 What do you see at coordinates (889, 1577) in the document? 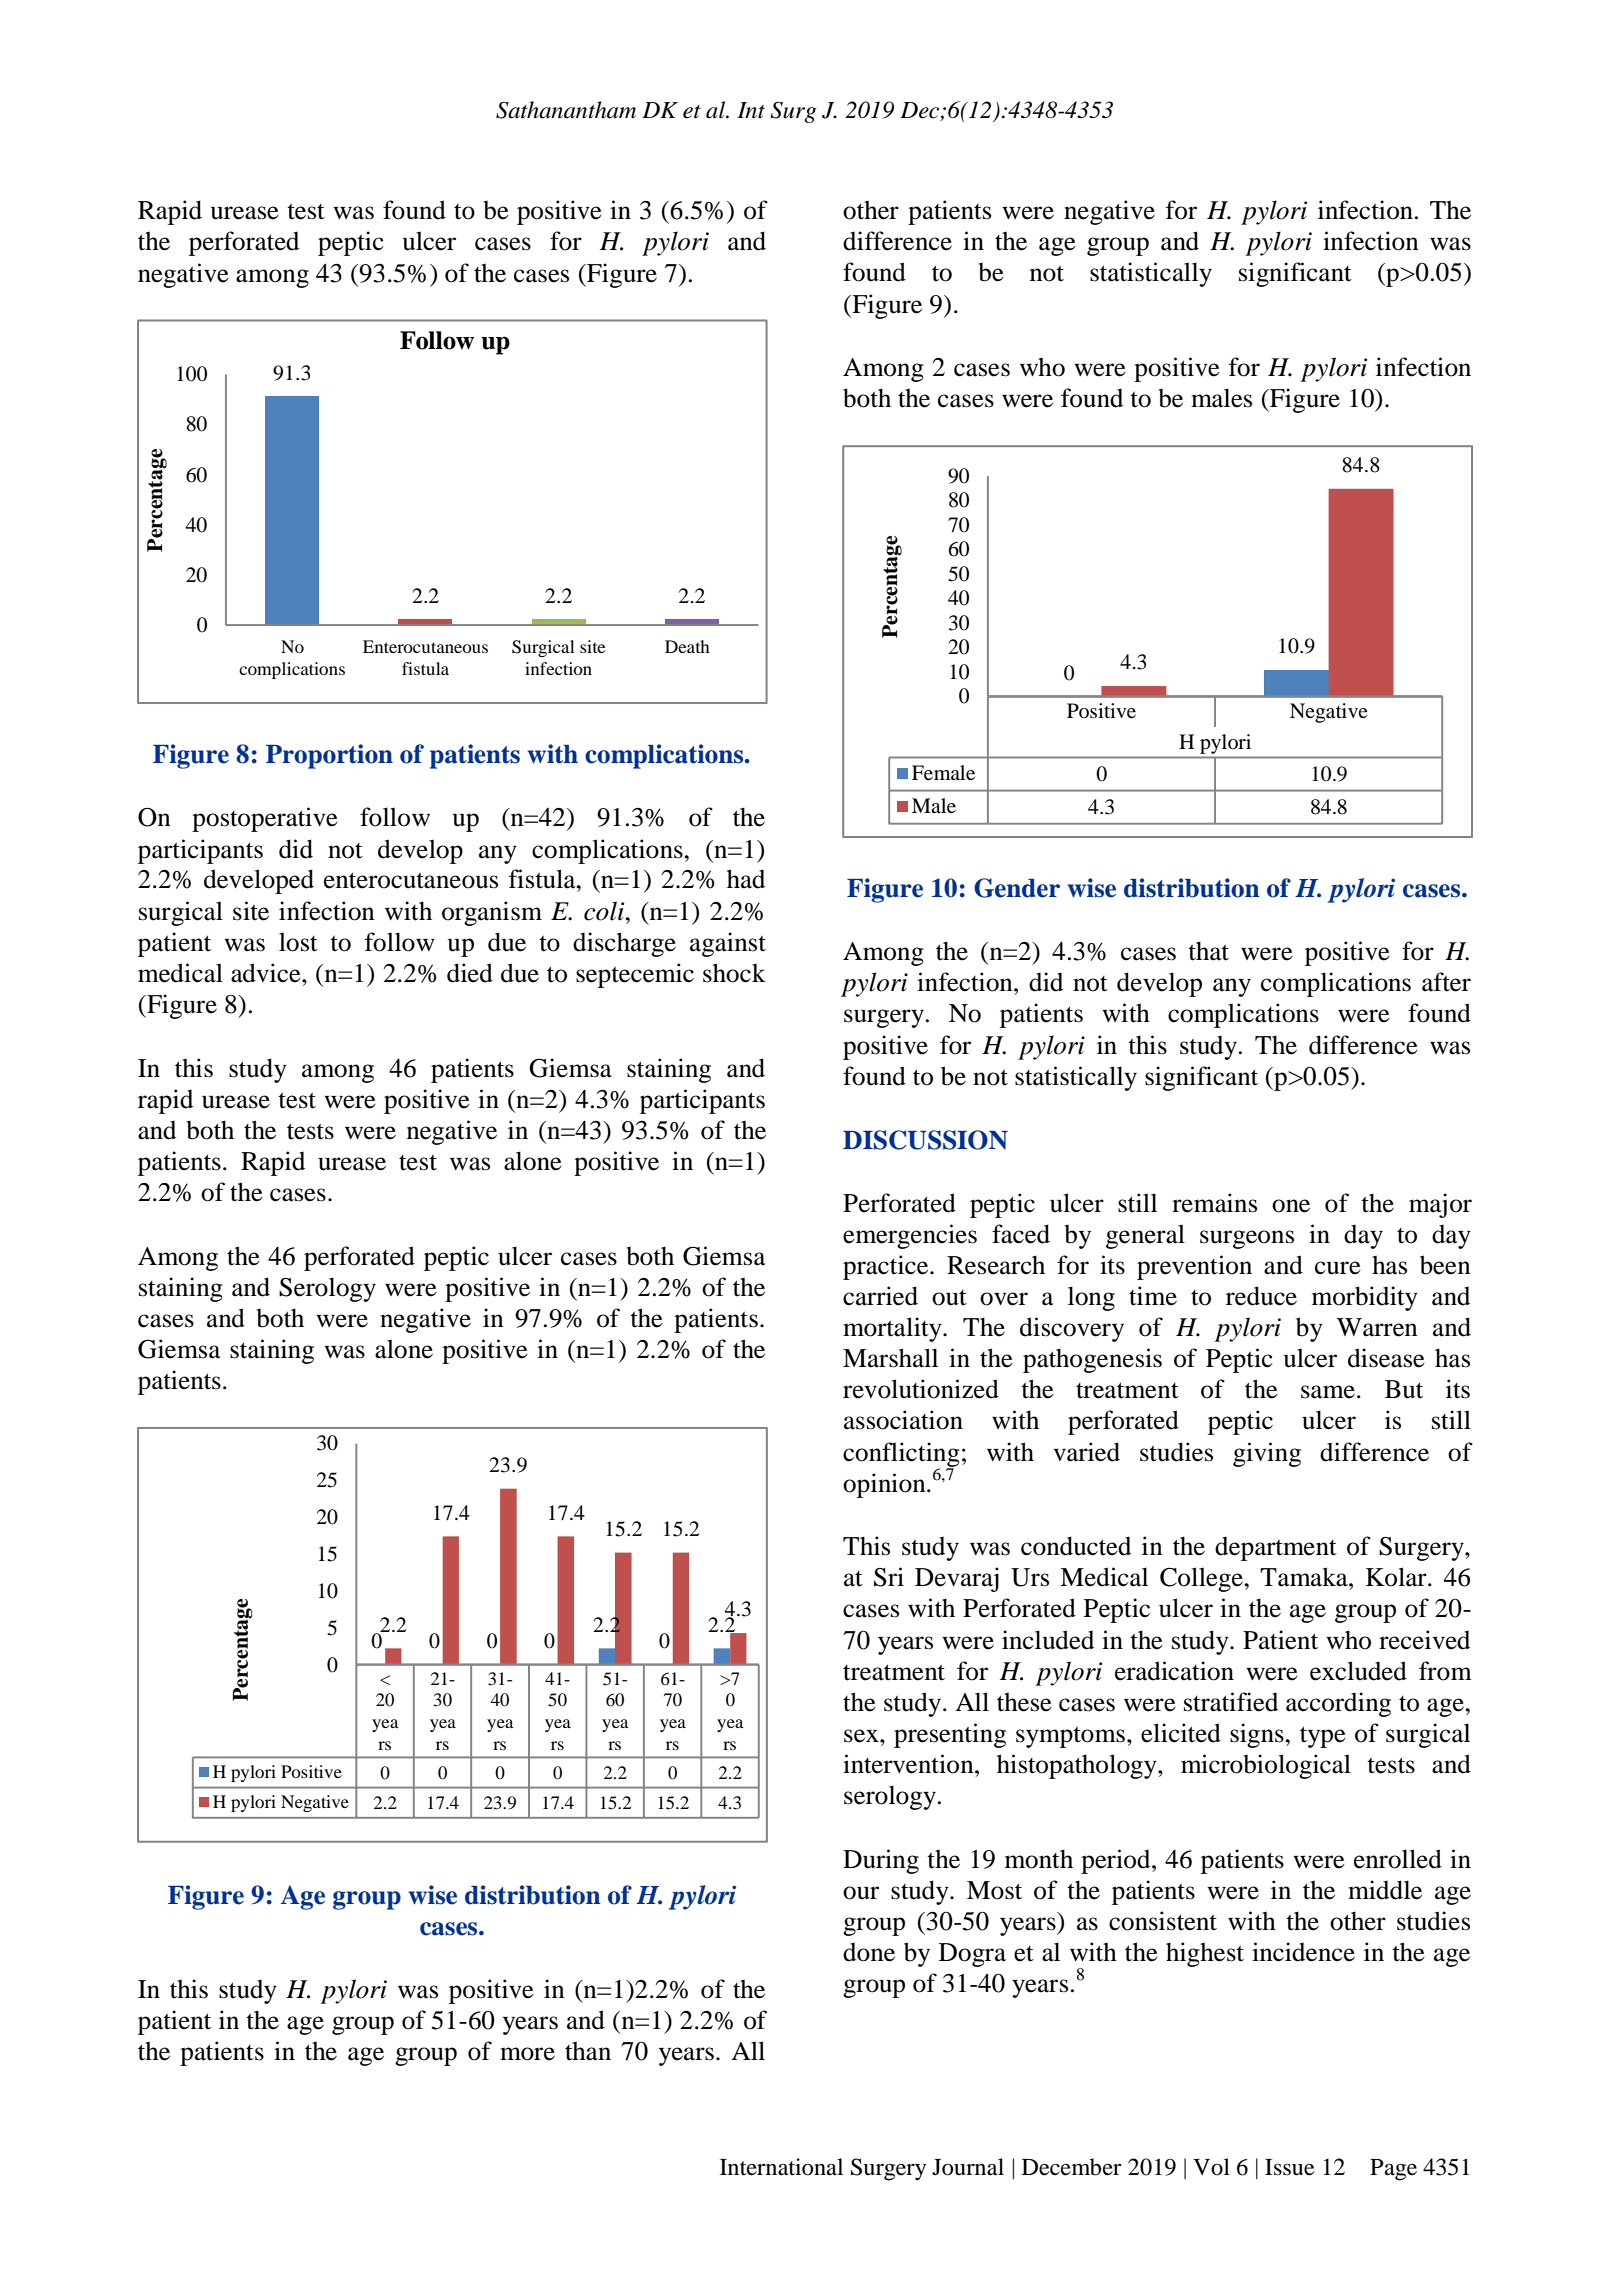
I see `Sri` at bounding box center [889, 1577].
